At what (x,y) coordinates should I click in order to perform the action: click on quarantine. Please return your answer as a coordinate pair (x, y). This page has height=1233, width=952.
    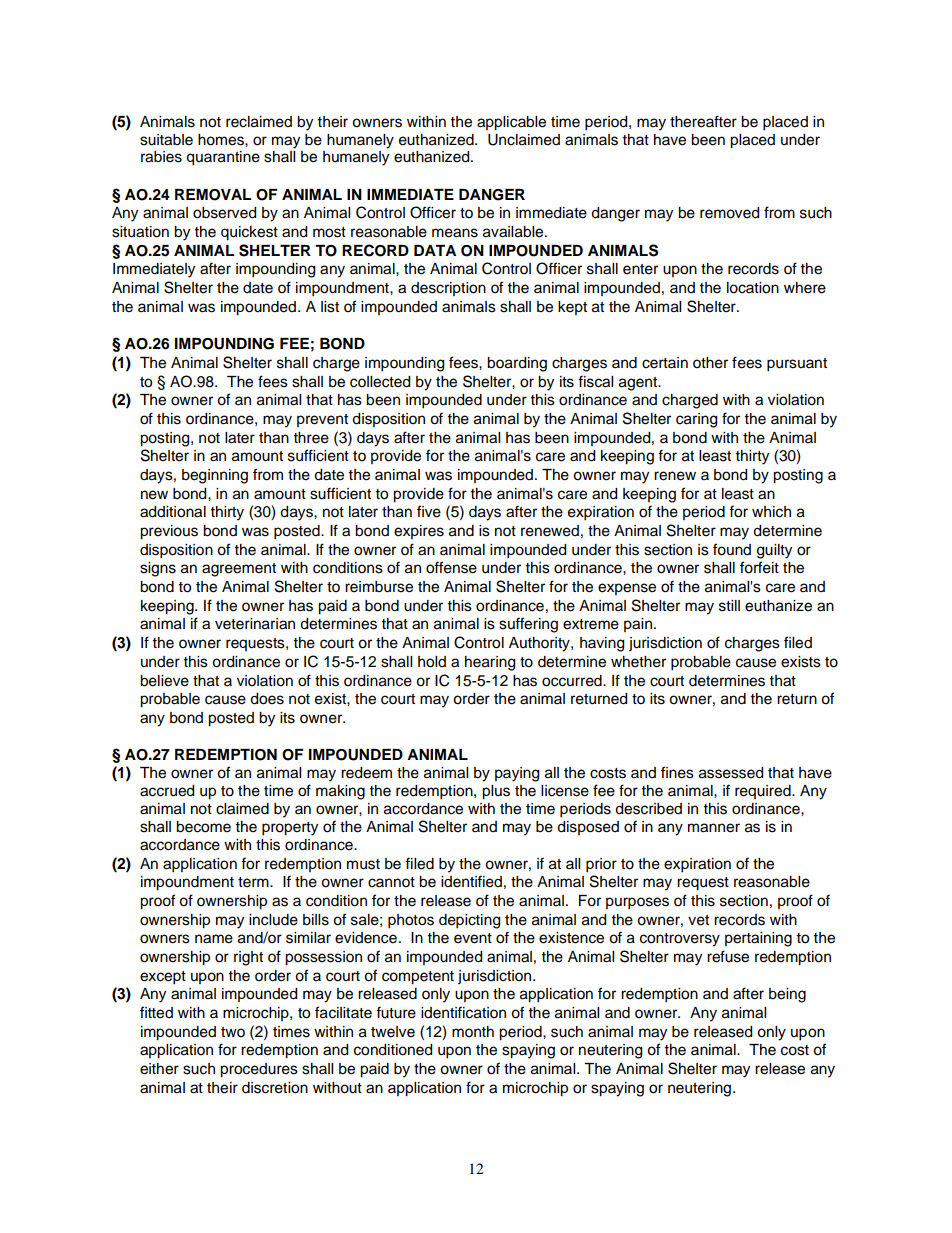
    Looking at the image, I should click on (223, 158).
